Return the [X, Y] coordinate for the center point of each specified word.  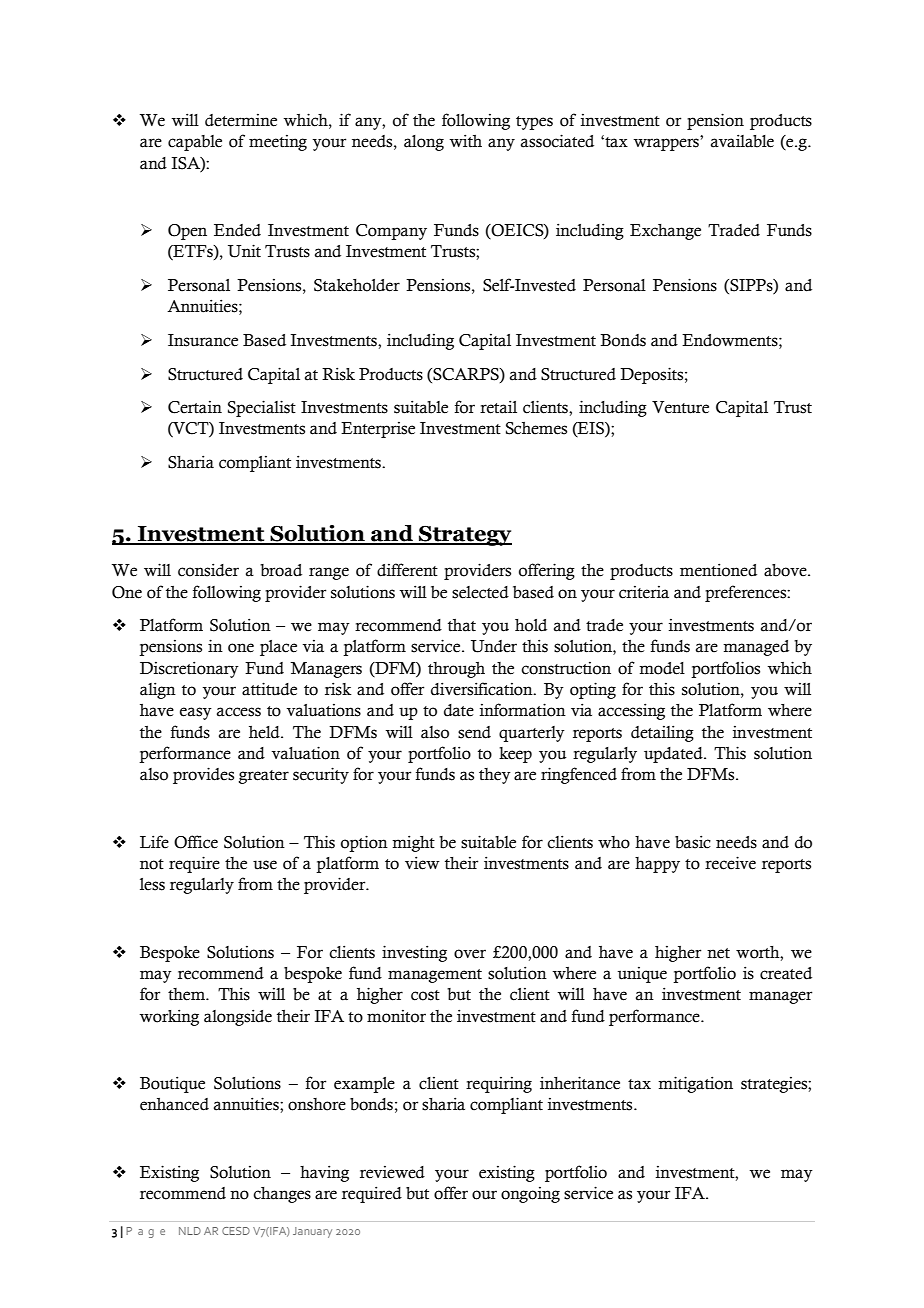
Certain [195, 407]
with [466, 141]
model [662, 668]
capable [195, 143]
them [188, 994]
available [742, 141]
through [456, 670]
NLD [190, 1231]
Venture [680, 407]
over [470, 954]
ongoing [530, 1195]
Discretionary [189, 669]
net [718, 953]
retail [498, 407]
